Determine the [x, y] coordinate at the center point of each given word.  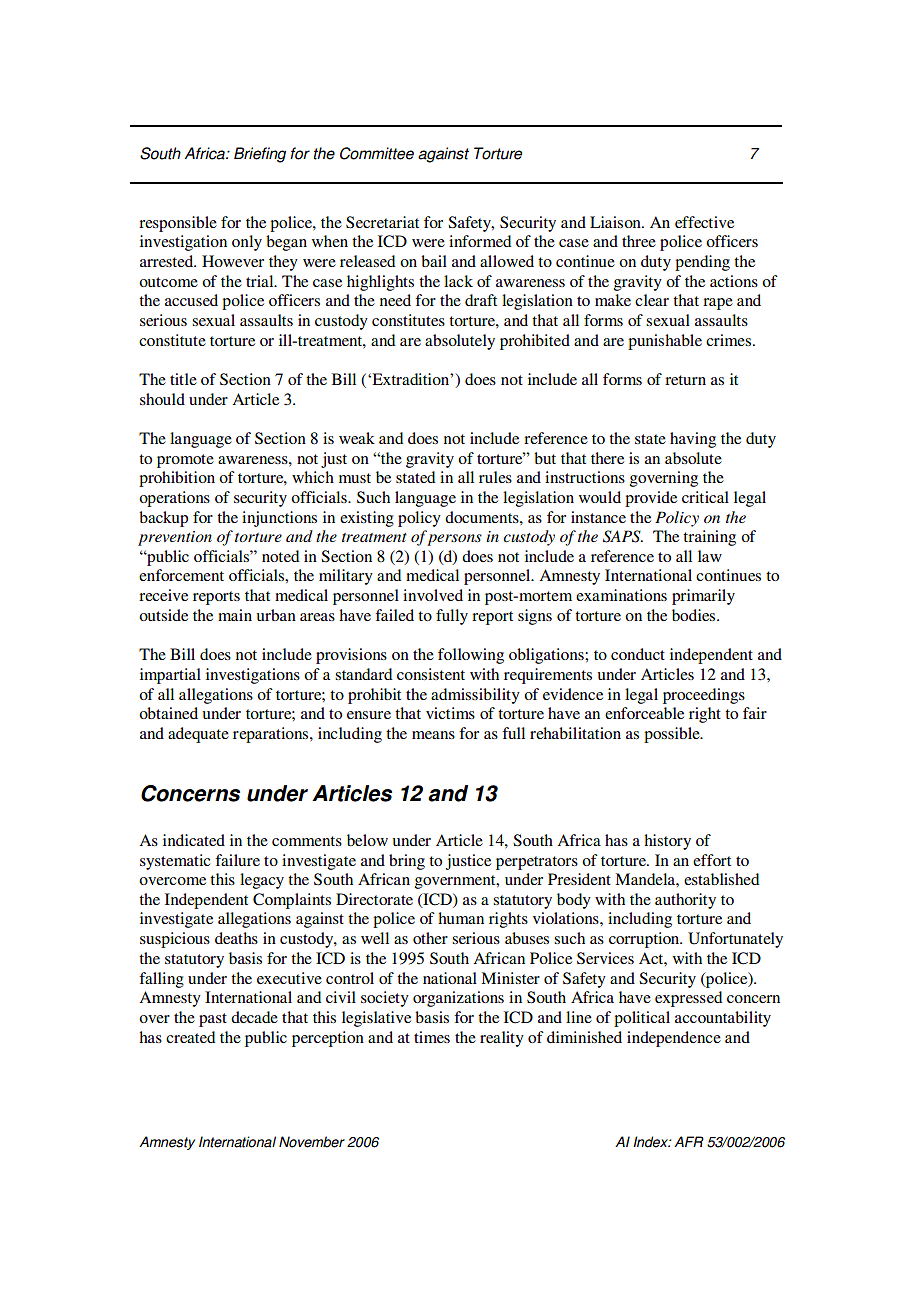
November [312, 1142]
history [667, 842]
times [432, 1037]
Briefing [260, 155]
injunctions [279, 519]
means [433, 735]
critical [705, 497]
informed [480, 241]
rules [495, 477]
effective [704, 222]
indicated [194, 840]
